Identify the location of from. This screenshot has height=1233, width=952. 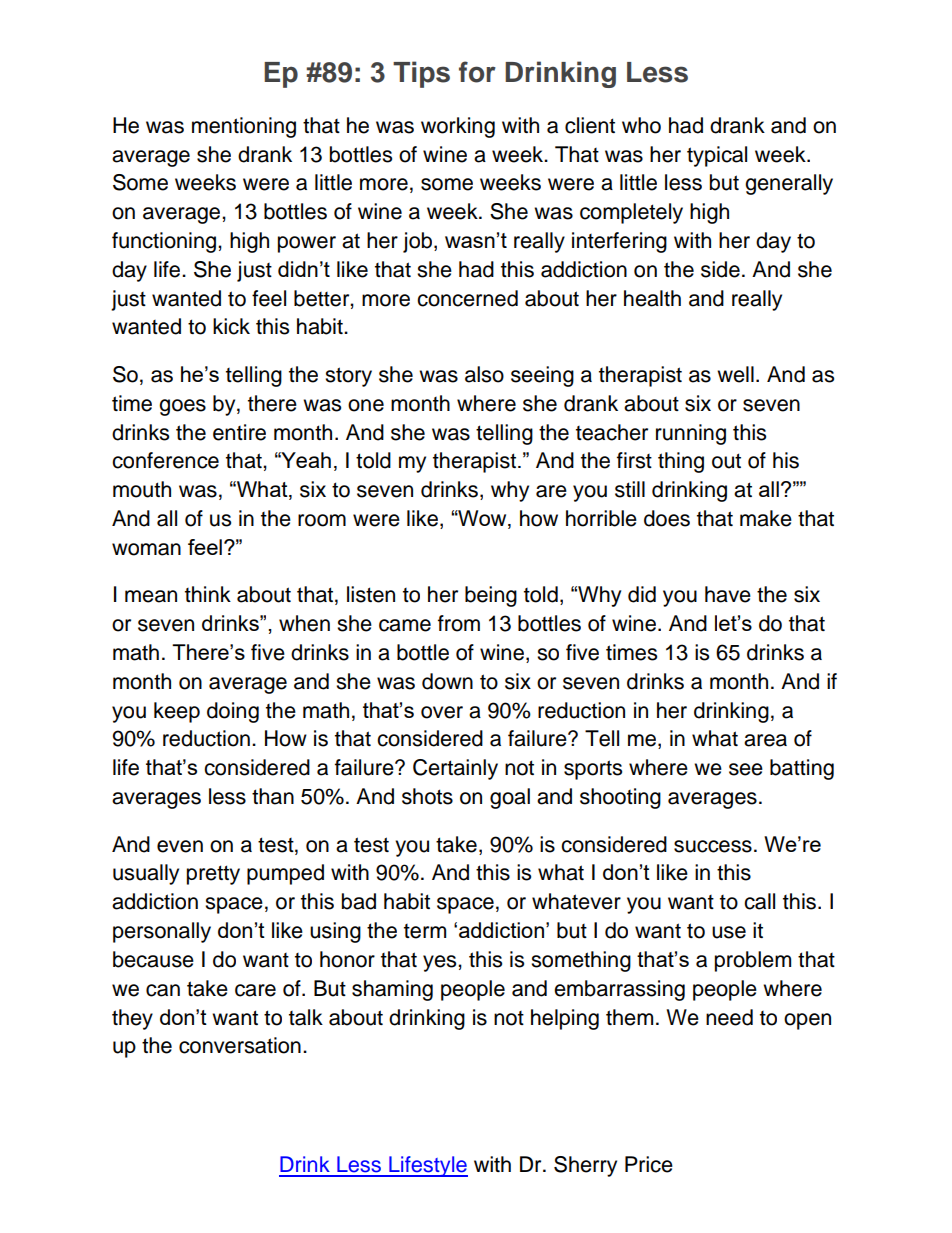
(459, 623).
